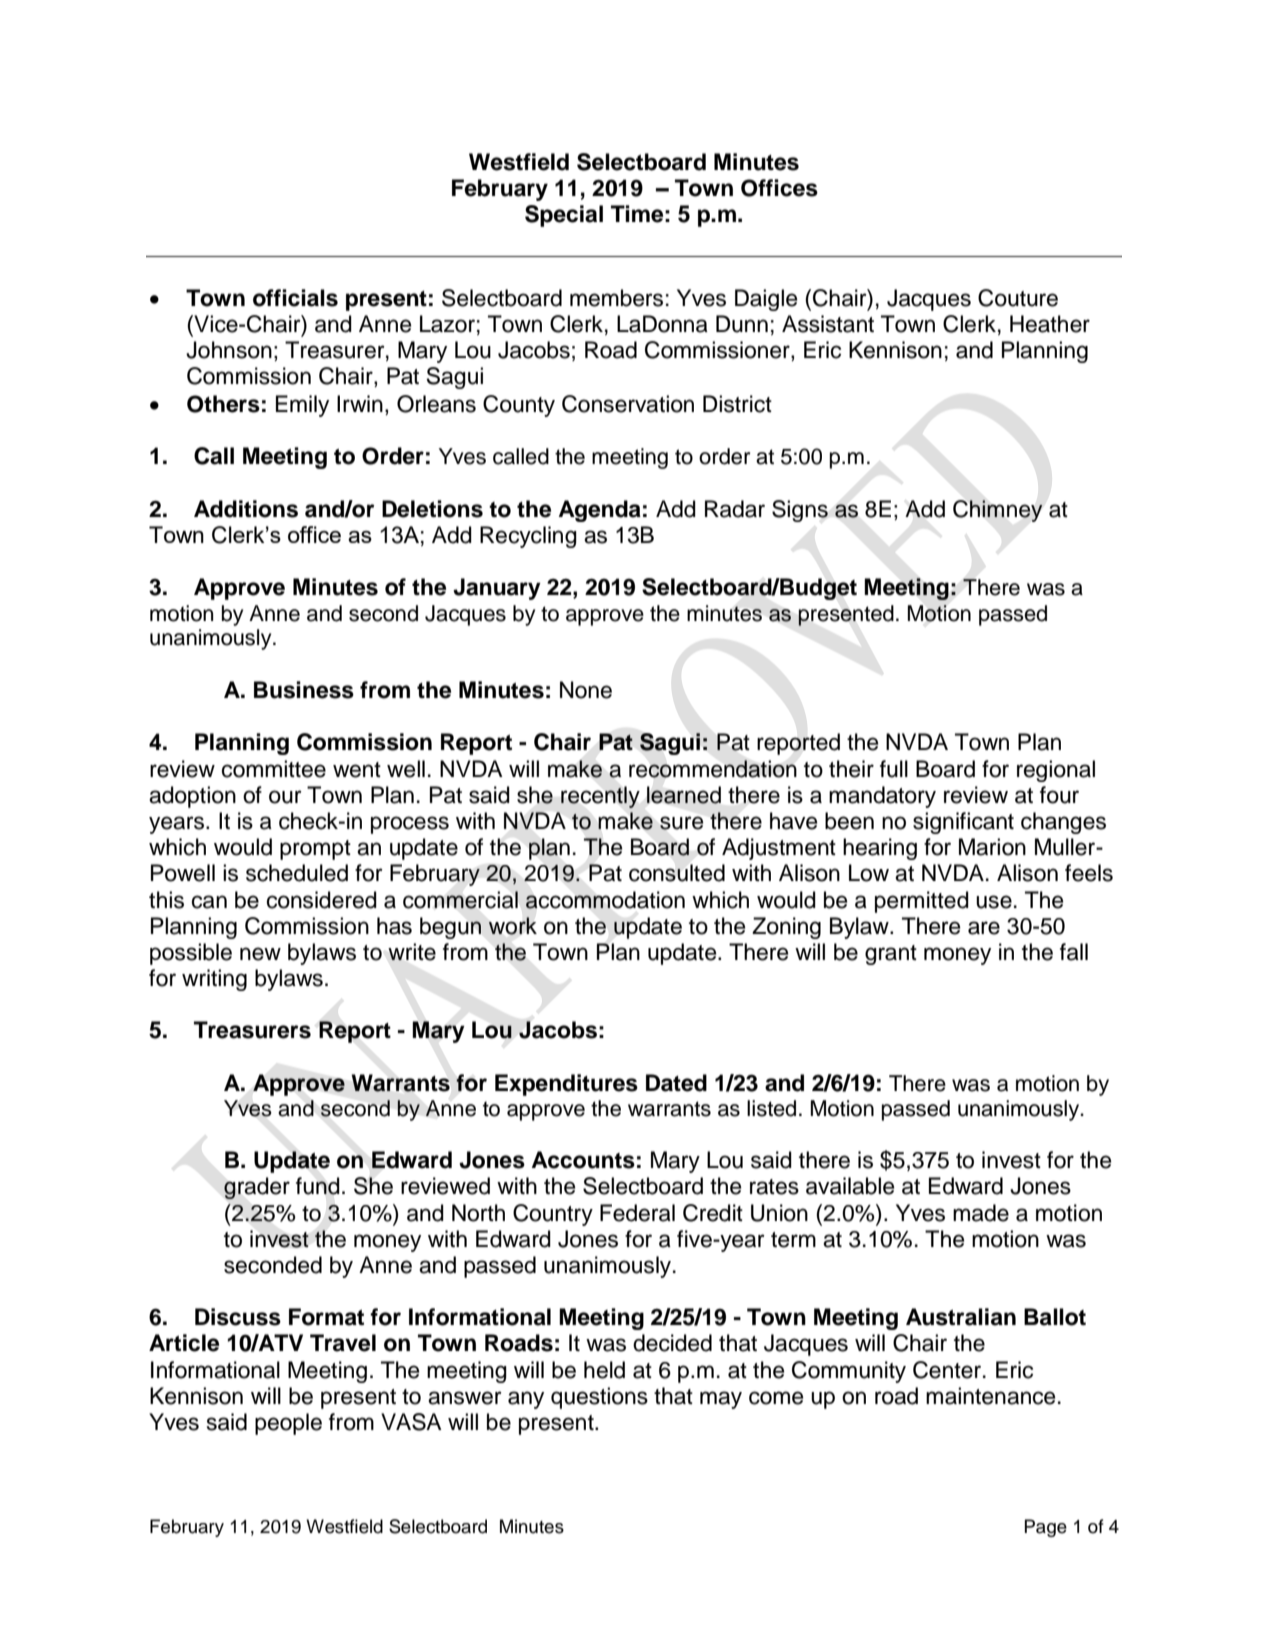  What do you see at coordinates (257, 1188) in the screenshot?
I see `grader` at bounding box center [257, 1188].
